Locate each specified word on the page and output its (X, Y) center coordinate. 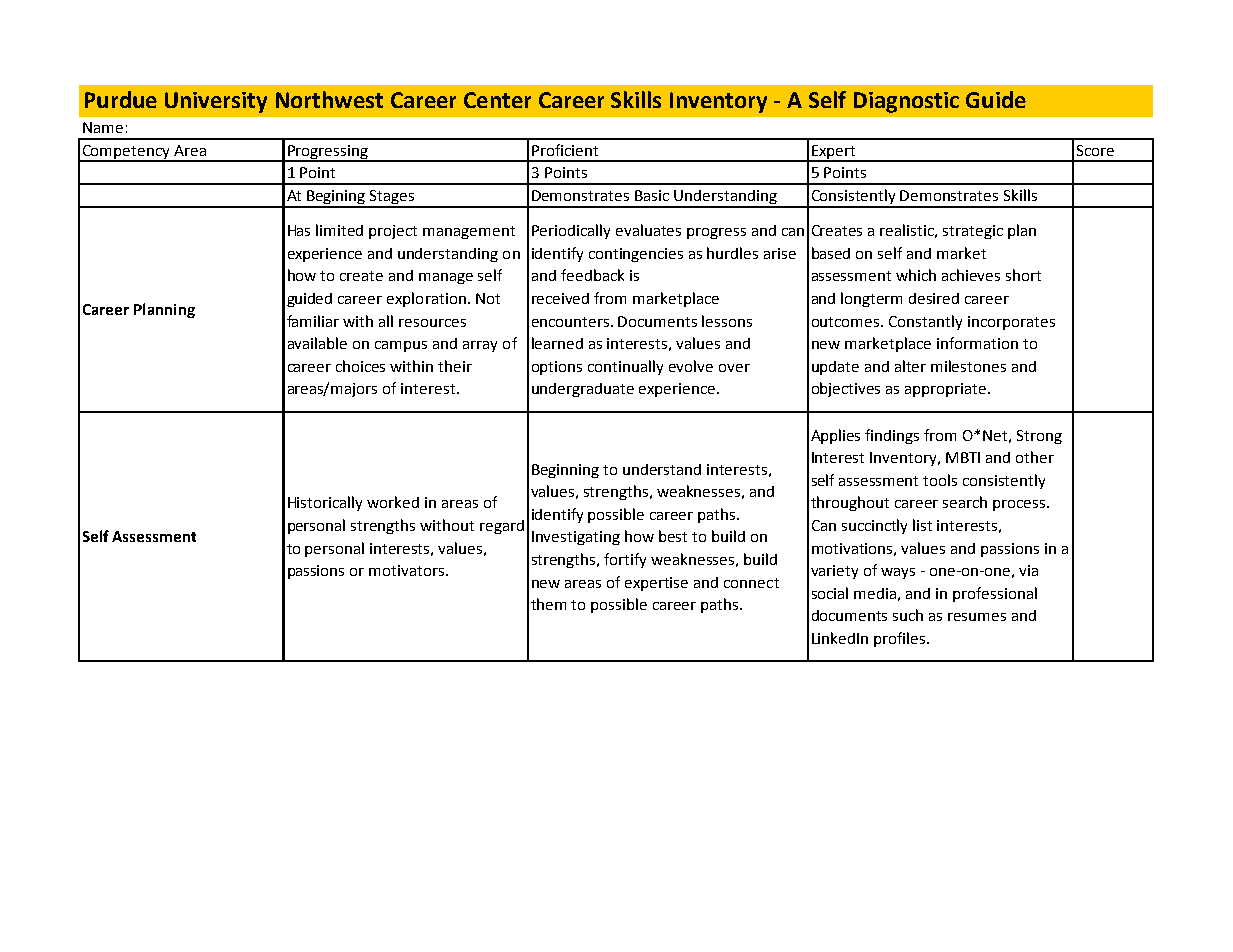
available (317, 343)
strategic (973, 232)
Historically (325, 503)
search (965, 502)
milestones (968, 366)
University (216, 102)
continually (625, 367)
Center (497, 100)
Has (299, 230)
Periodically (571, 231)
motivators (408, 570)
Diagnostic (906, 102)
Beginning (565, 471)
